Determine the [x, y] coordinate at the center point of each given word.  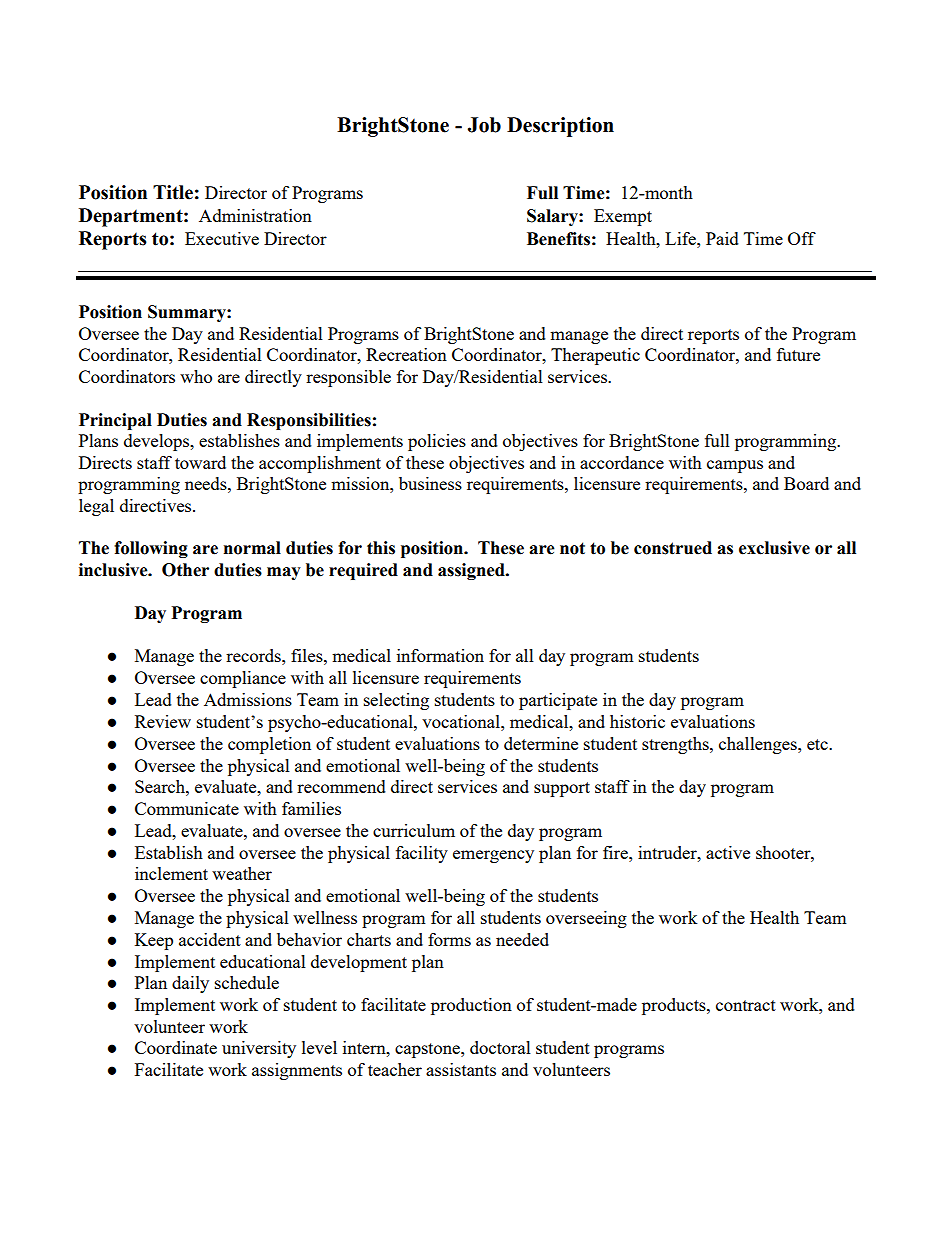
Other [185, 570]
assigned [472, 571]
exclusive [774, 548]
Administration [255, 215]
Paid [722, 238]
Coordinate [176, 1047]
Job [484, 125]
